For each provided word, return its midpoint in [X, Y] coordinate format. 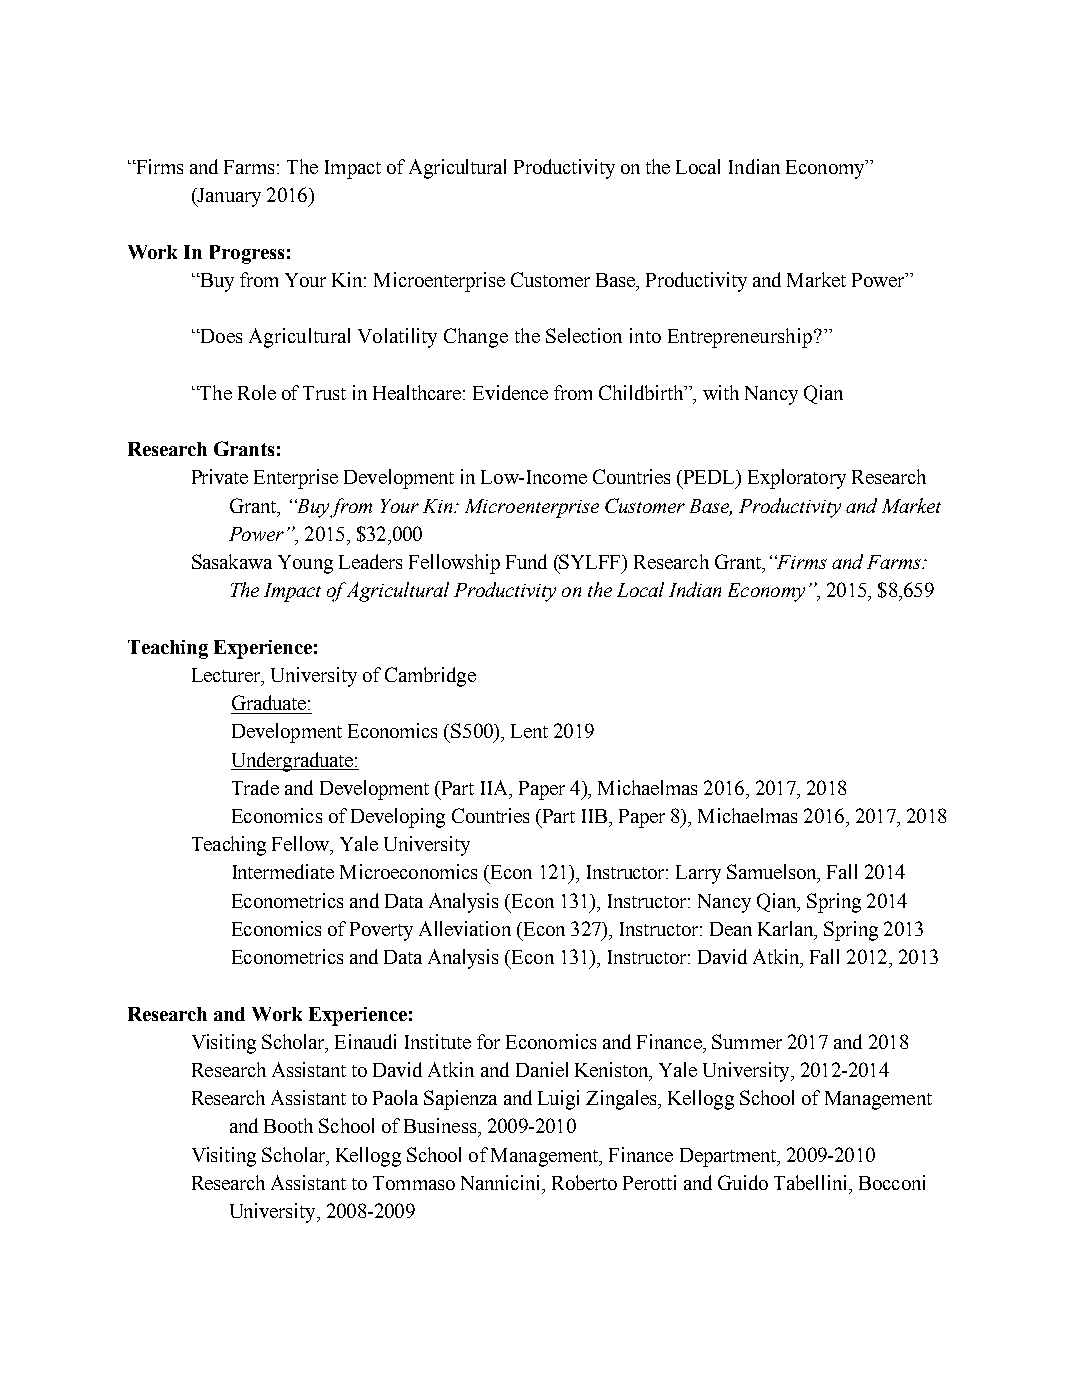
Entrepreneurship [741, 338]
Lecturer [227, 676]
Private [220, 476]
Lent [529, 731]
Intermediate [283, 871]
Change [476, 338]
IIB [596, 816]
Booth [288, 1125]
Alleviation [465, 928]
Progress [247, 254]
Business [441, 1125]
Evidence [510, 392]
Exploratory [797, 479]
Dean [731, 929]
